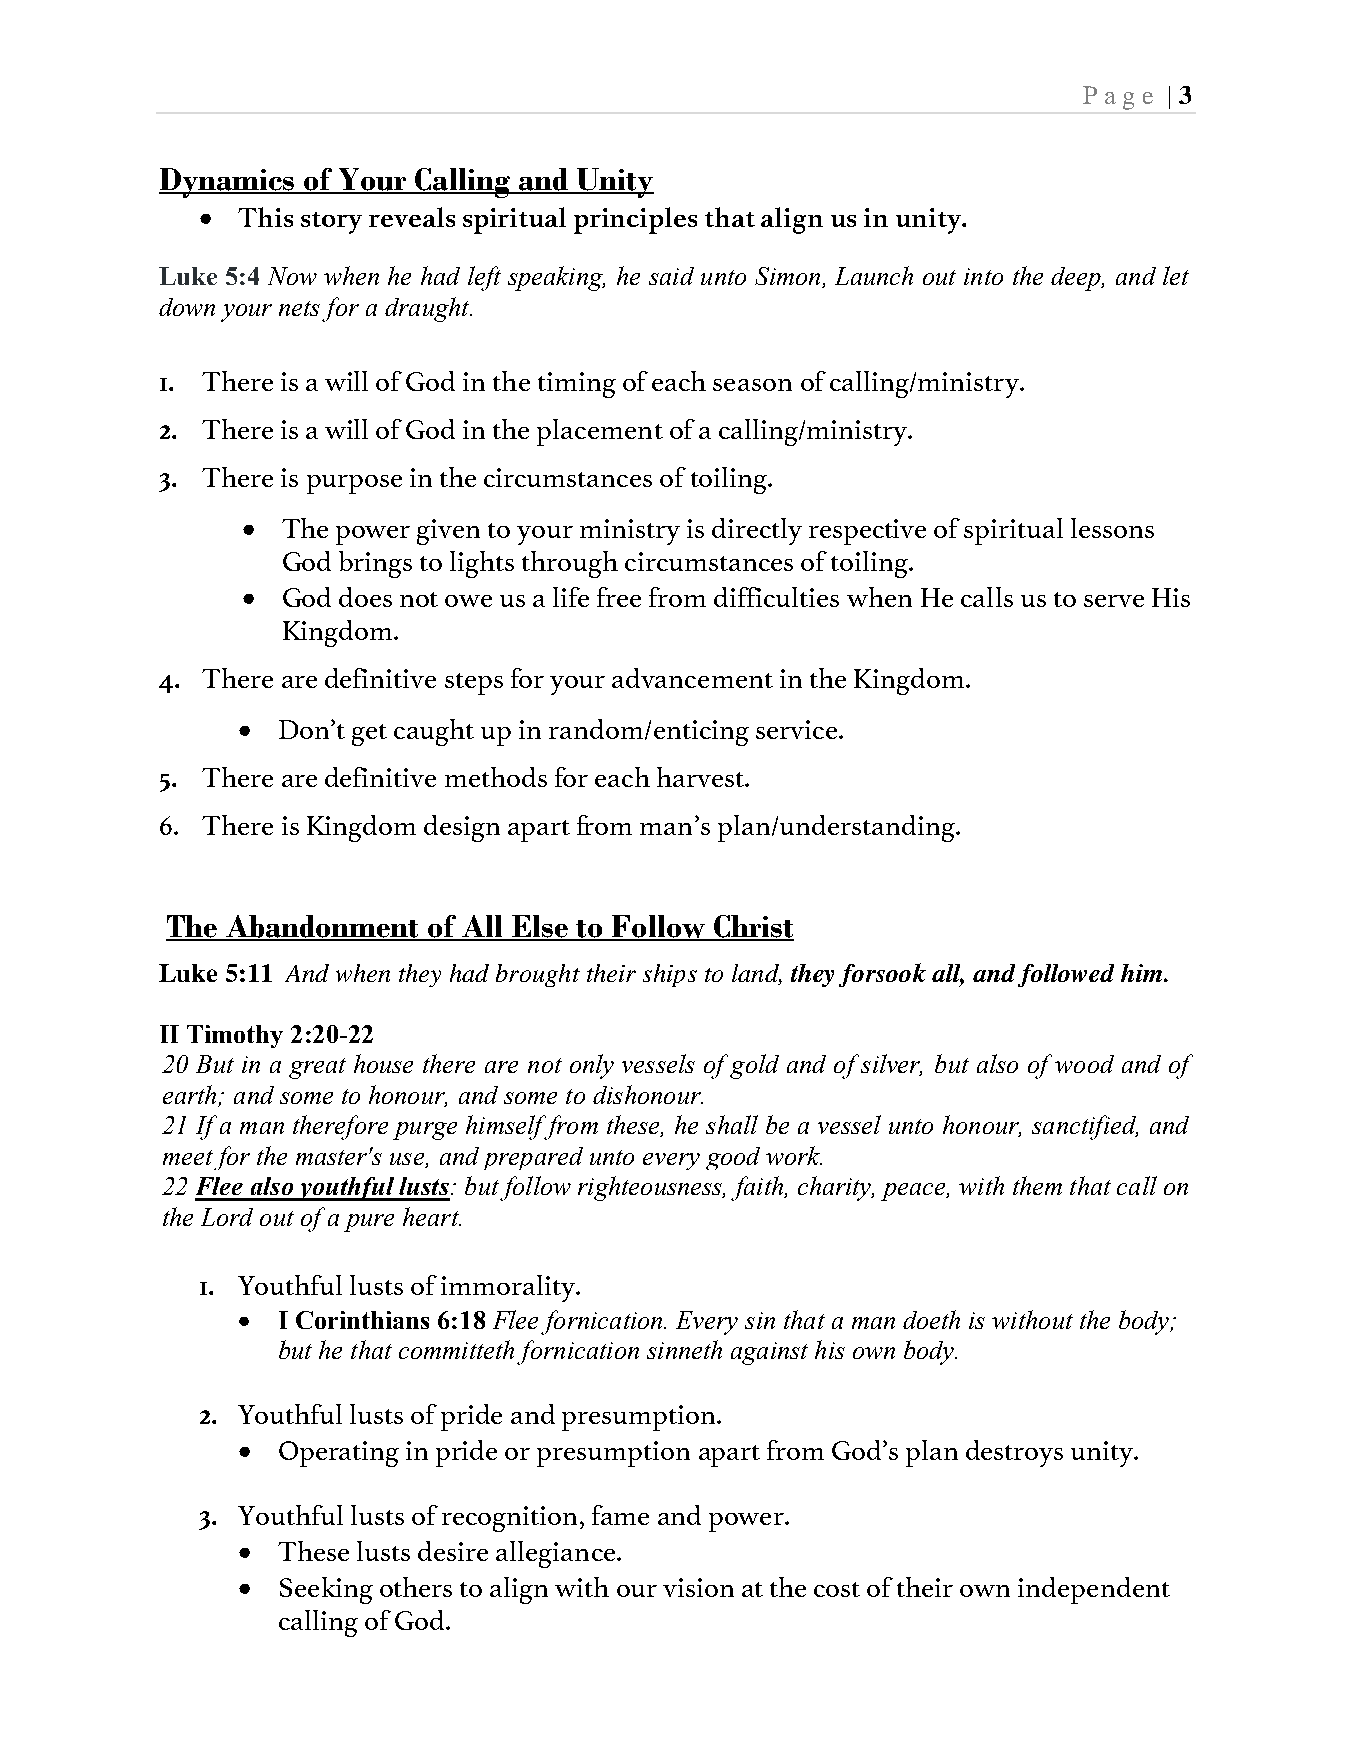 Image resolution: width=1351 pixels, height=1749 pixels. Describe the element at coordinates (757, 531) in the page. I see `directly` at that location.
